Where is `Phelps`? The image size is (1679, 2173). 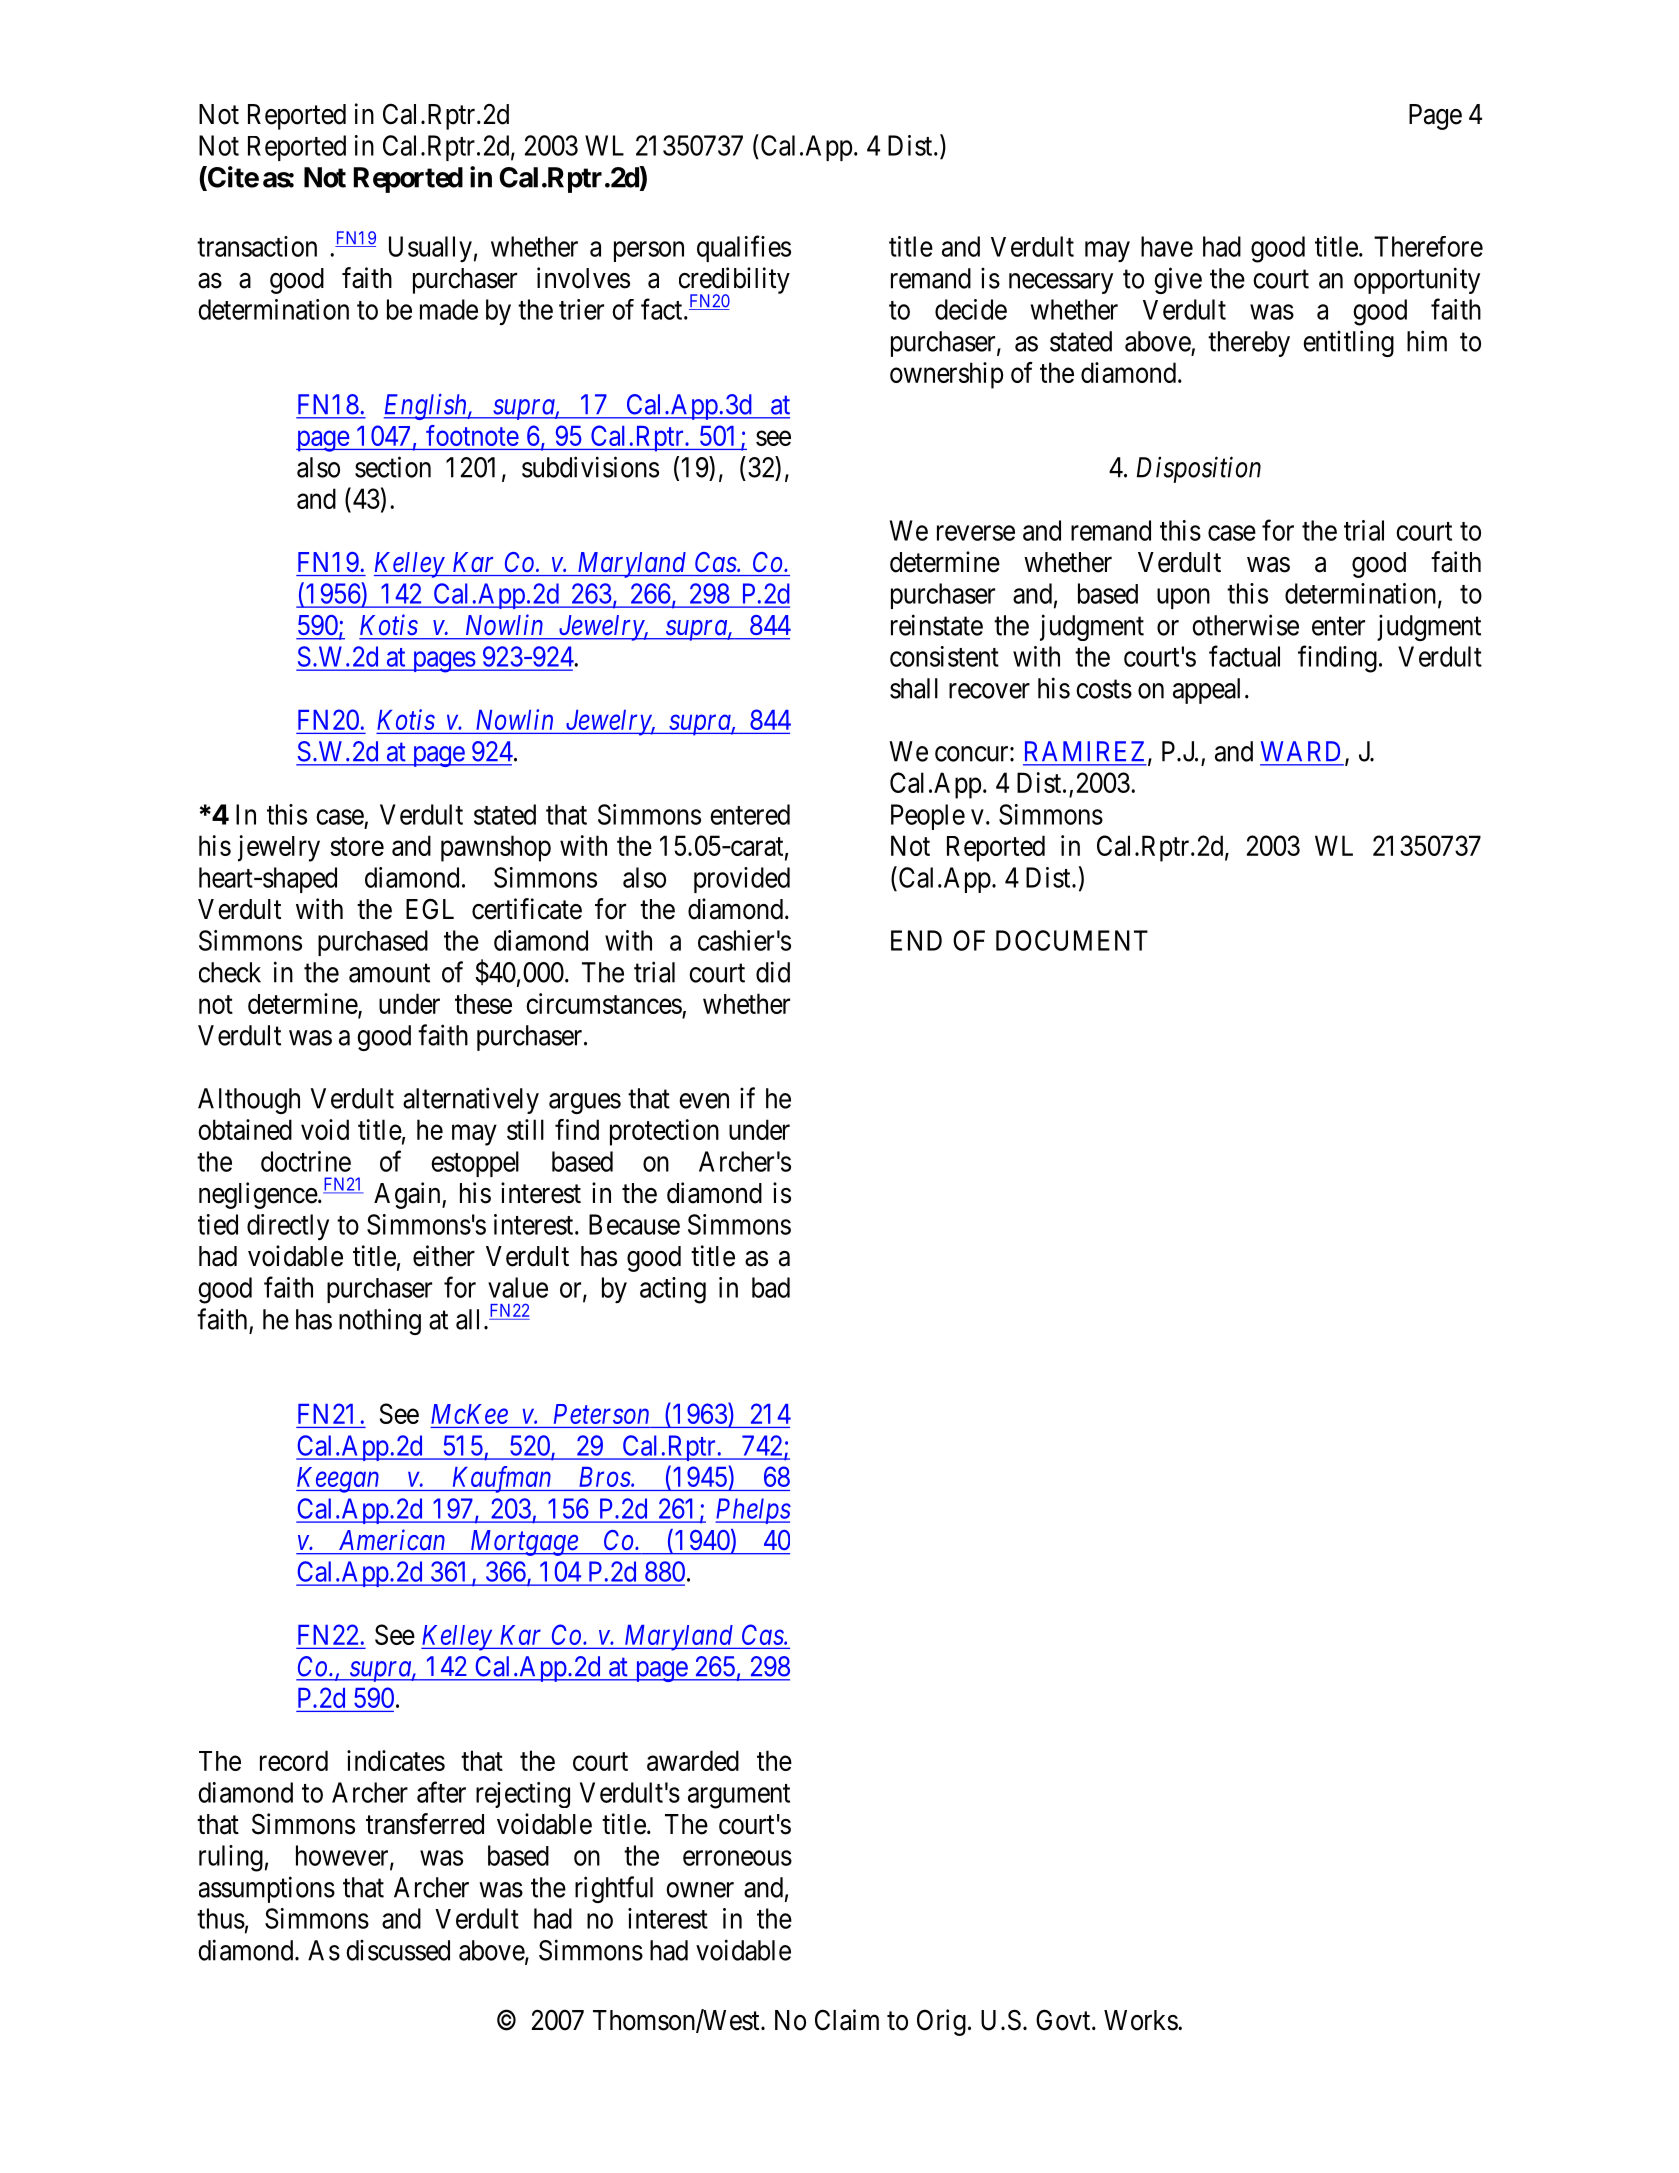
Phelps is located at coordinates (753, 1511).
